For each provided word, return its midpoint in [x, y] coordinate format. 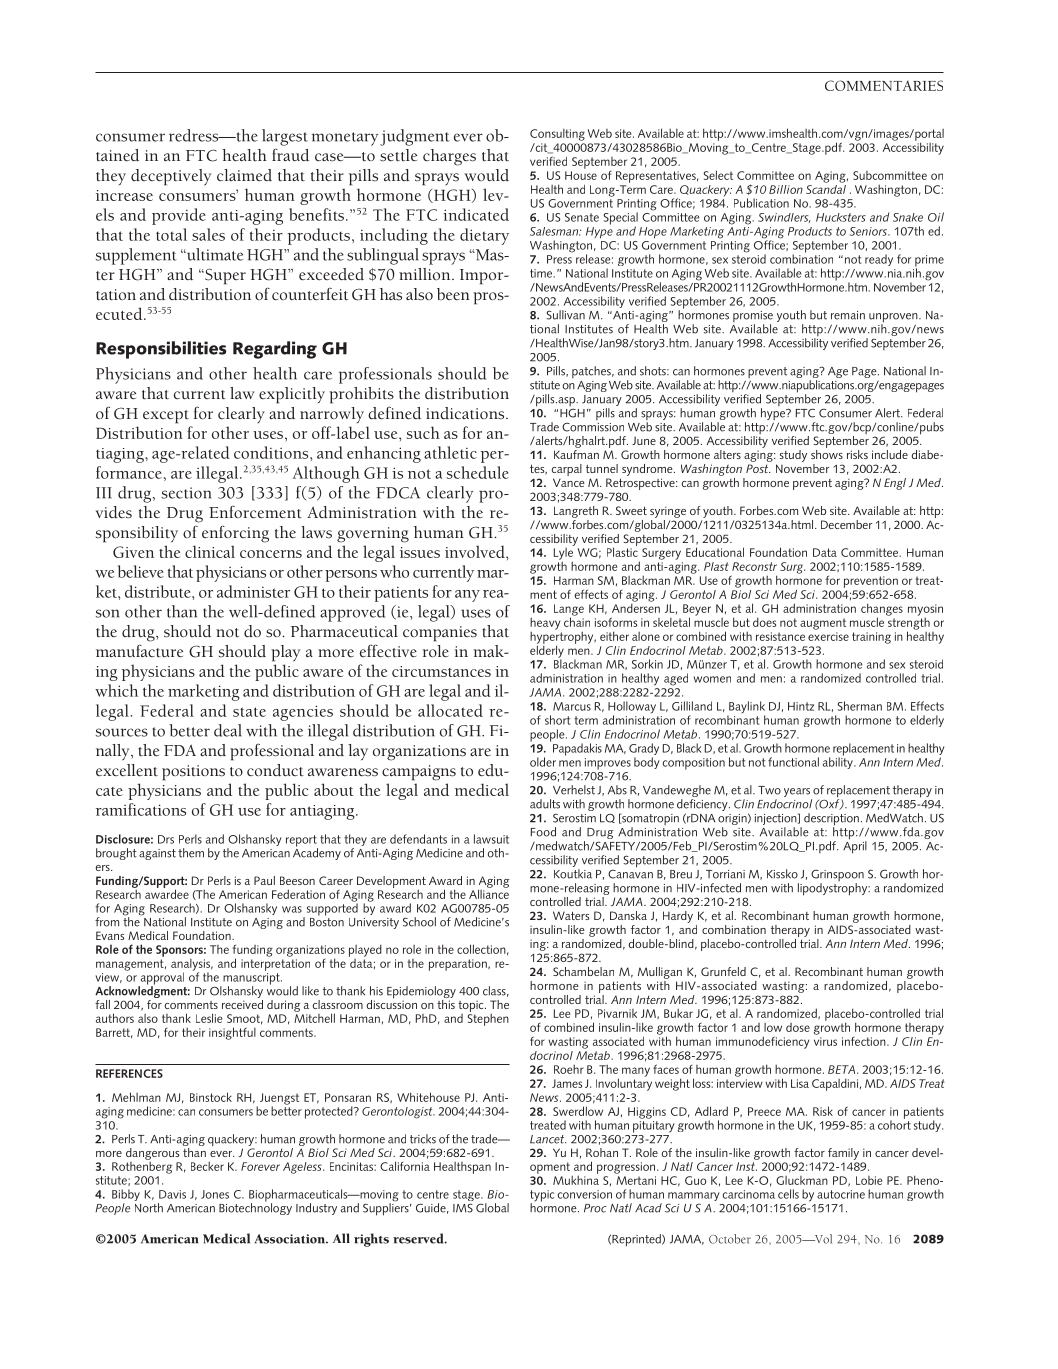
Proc [595, 1208]
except [166, 417]
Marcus [572, 706]
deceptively [171, 177]
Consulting [557, 135]
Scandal [826, 188]
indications [466, 413]
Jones [215, 1194]
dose [798, 1027]
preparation [459, 965]
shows [827, 454]
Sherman [859, 706]
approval [161, 979]
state [249, 712]
